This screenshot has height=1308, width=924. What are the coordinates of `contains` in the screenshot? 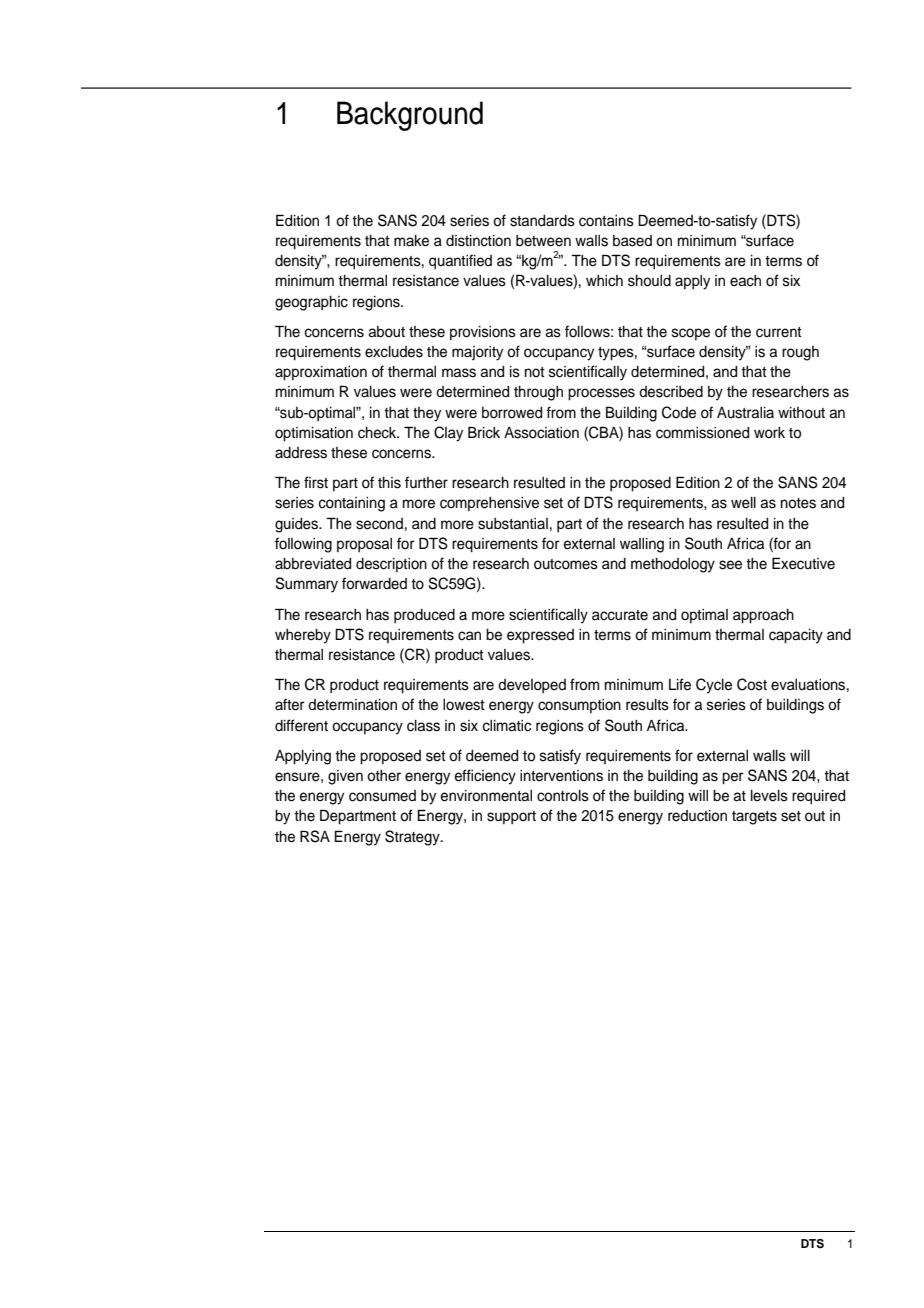 It's located at (606, 221).
